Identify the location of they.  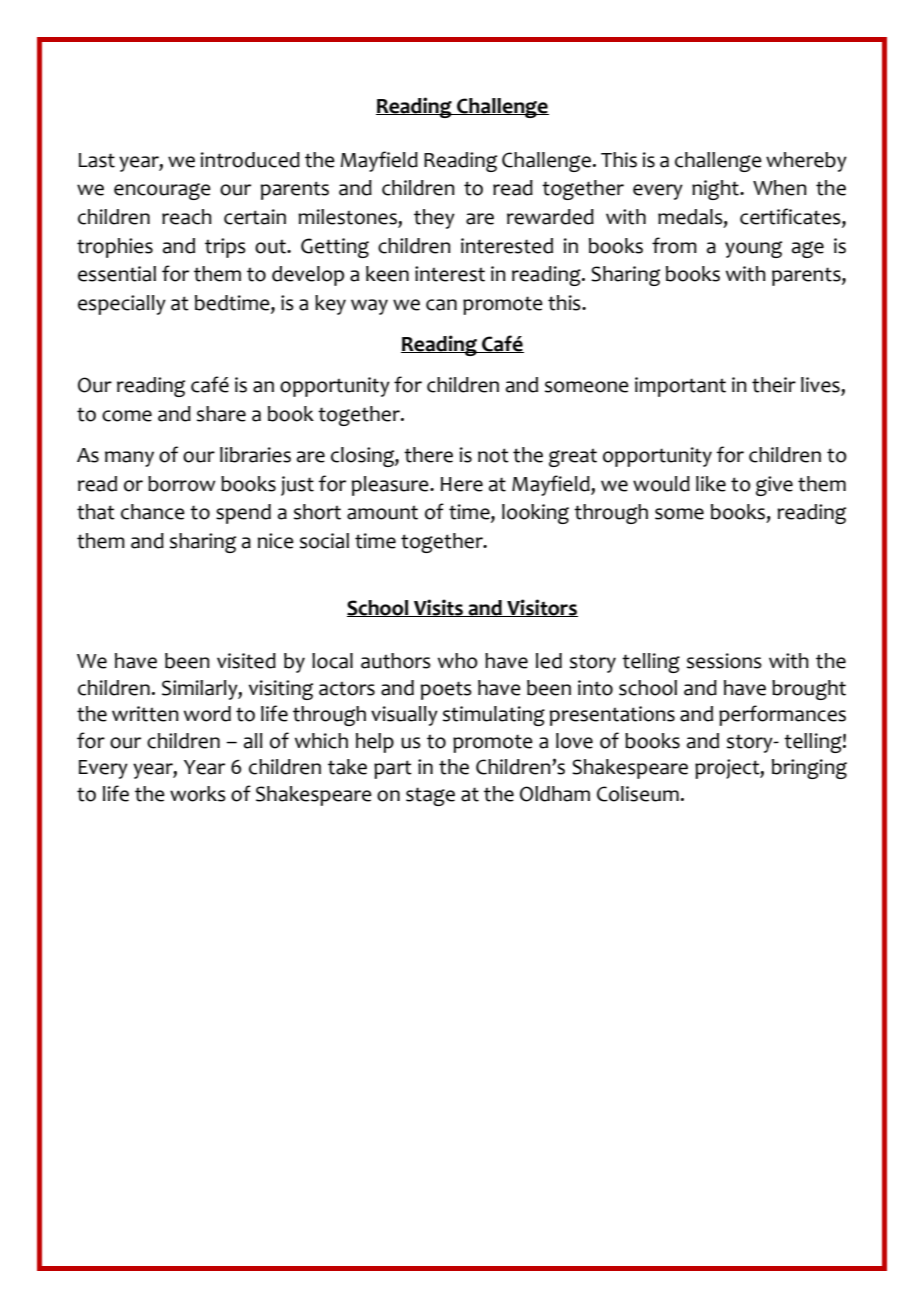
(434, 219).
